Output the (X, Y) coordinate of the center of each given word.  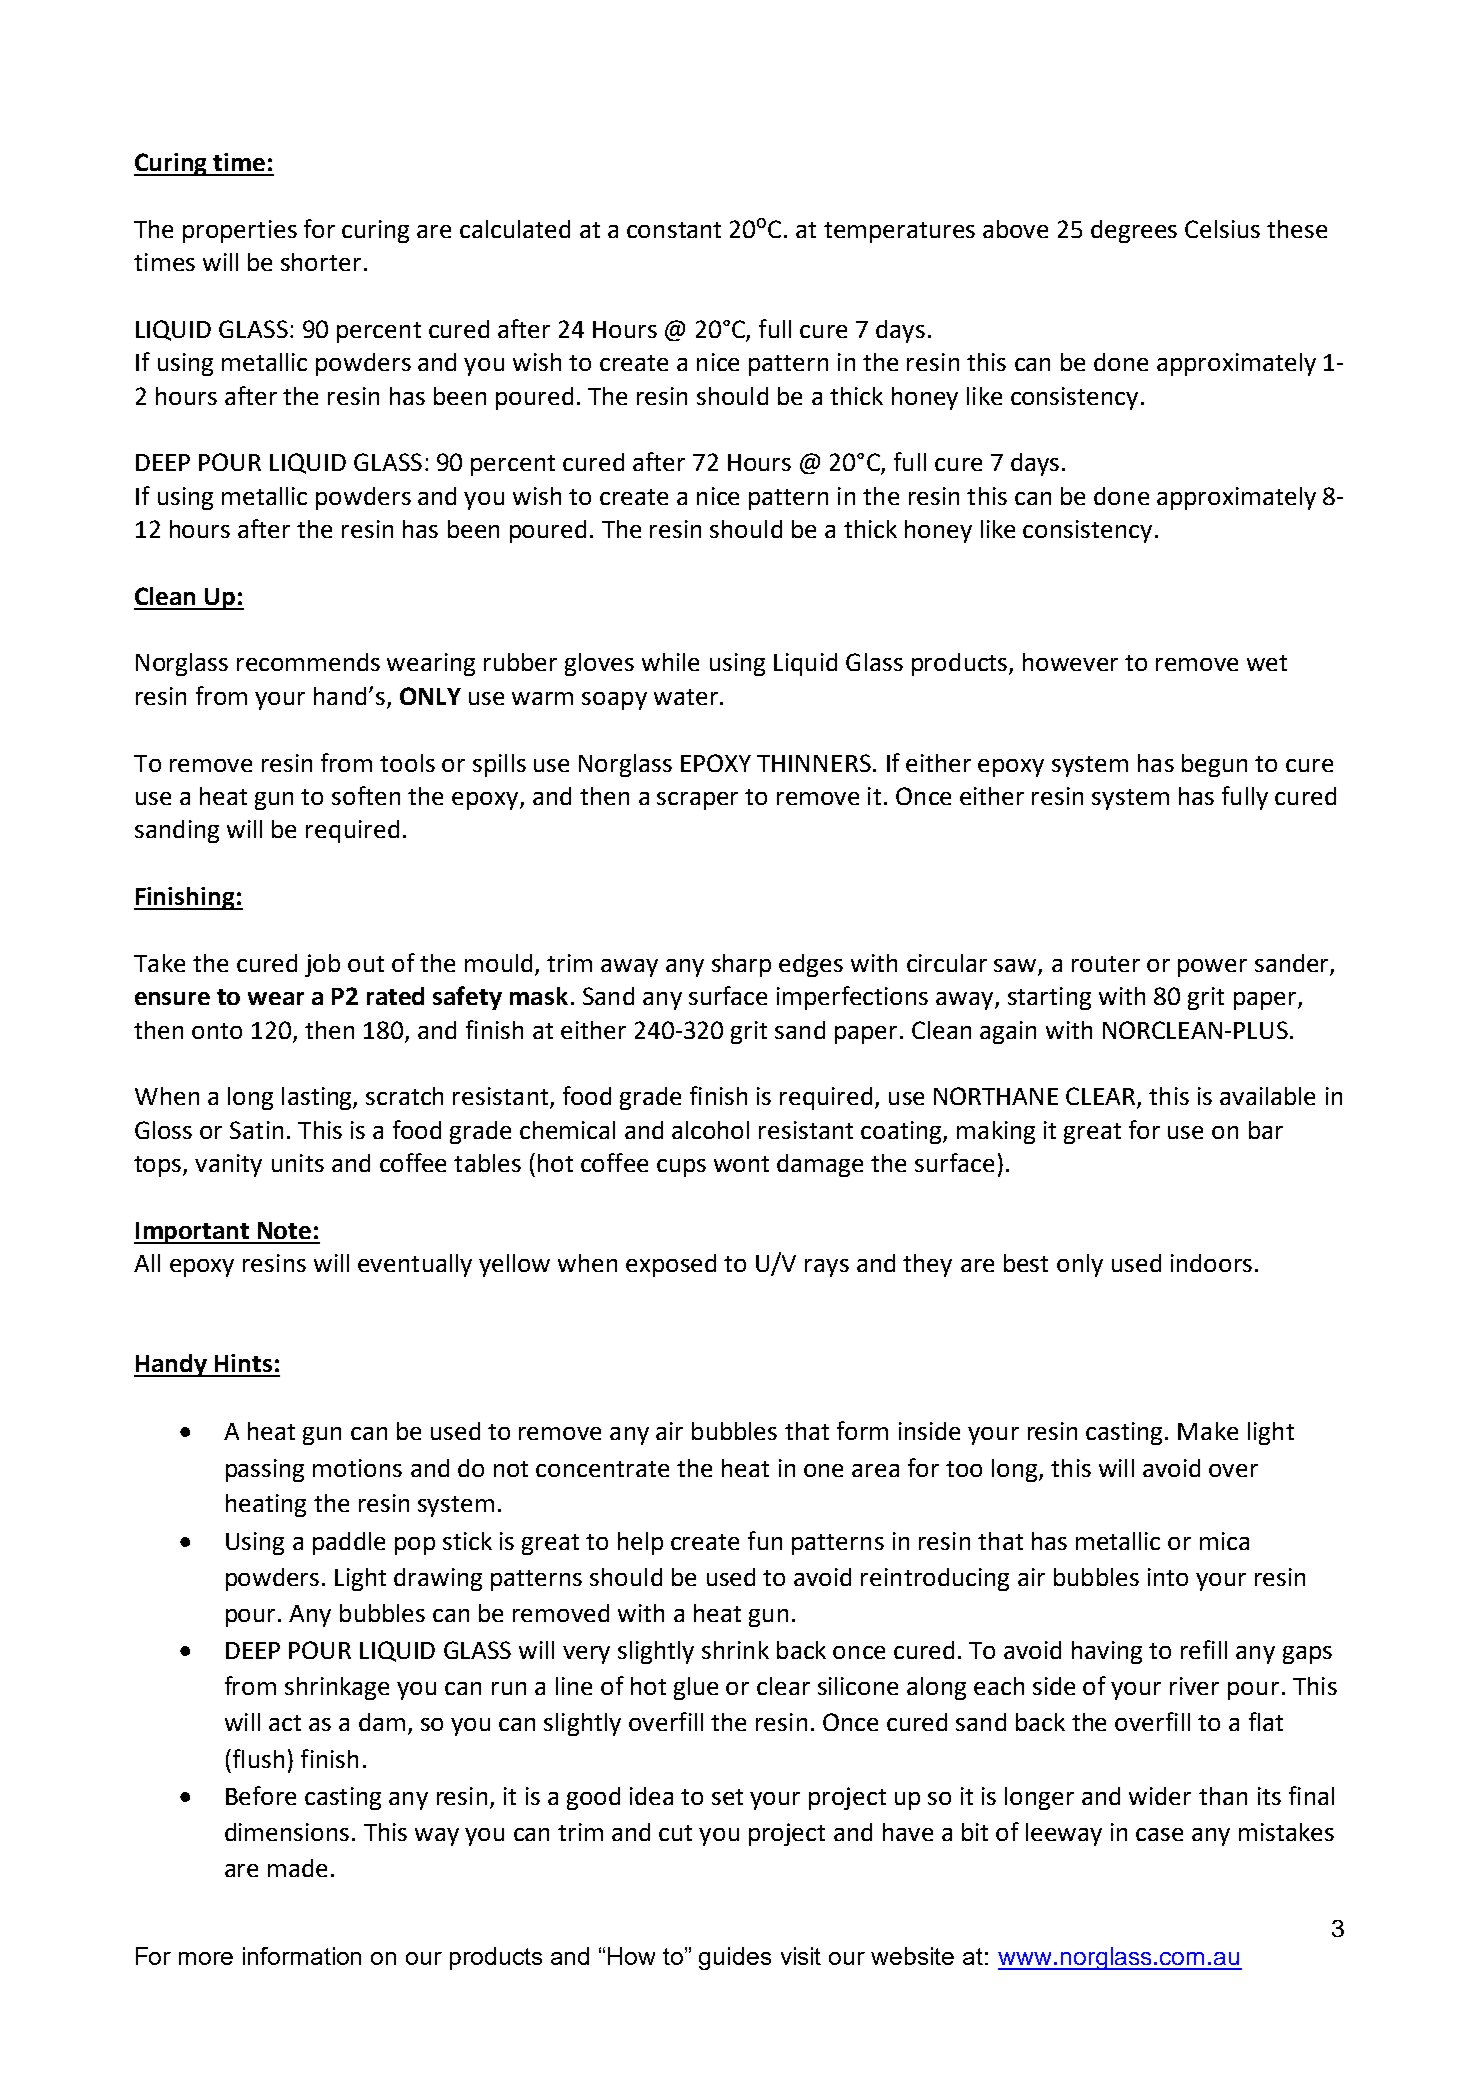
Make (1208, 1431)
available (1267, 1096)
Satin (256, 1130)
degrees (1134, 231)
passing (265, 1470)
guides (735, 1958)
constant (674, 230)
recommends (308, 662)
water (686, 697)
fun (765, 1540)
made (297, 1868)
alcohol (710, 1130)
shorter (321, 262)
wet (1267, 663)
